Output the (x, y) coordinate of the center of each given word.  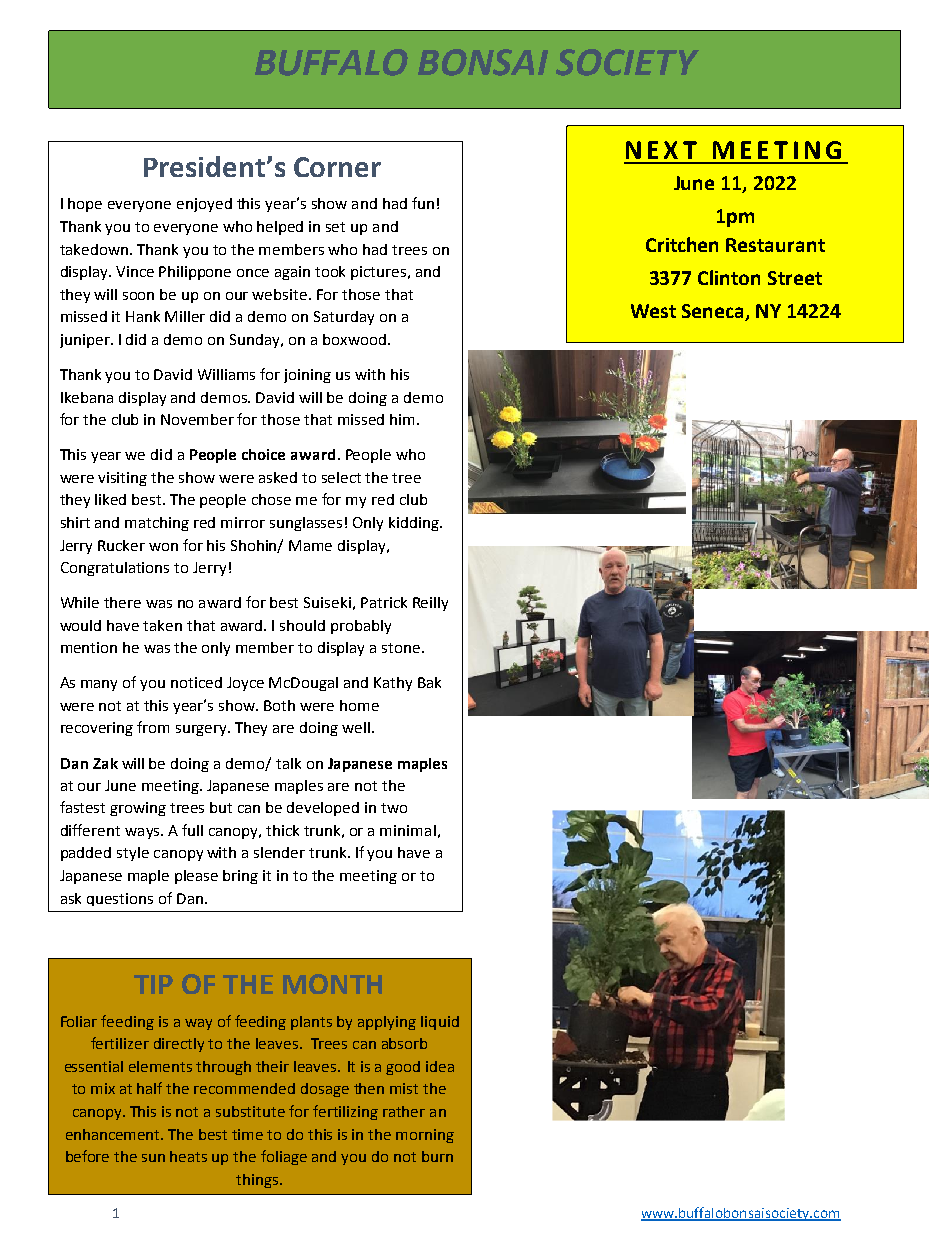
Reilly (430, 604)
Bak (429, 682)
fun (423, 203)
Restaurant (775, 245)
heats (188, 1156)
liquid (440, 1023)
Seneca (714, 312)
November (197, 419)
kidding (415, 524)
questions (120, 899)
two (394, 808)
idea (440, 1066)
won (163, 547)
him (404, 419)
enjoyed (204, 205)
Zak (105, 763)
